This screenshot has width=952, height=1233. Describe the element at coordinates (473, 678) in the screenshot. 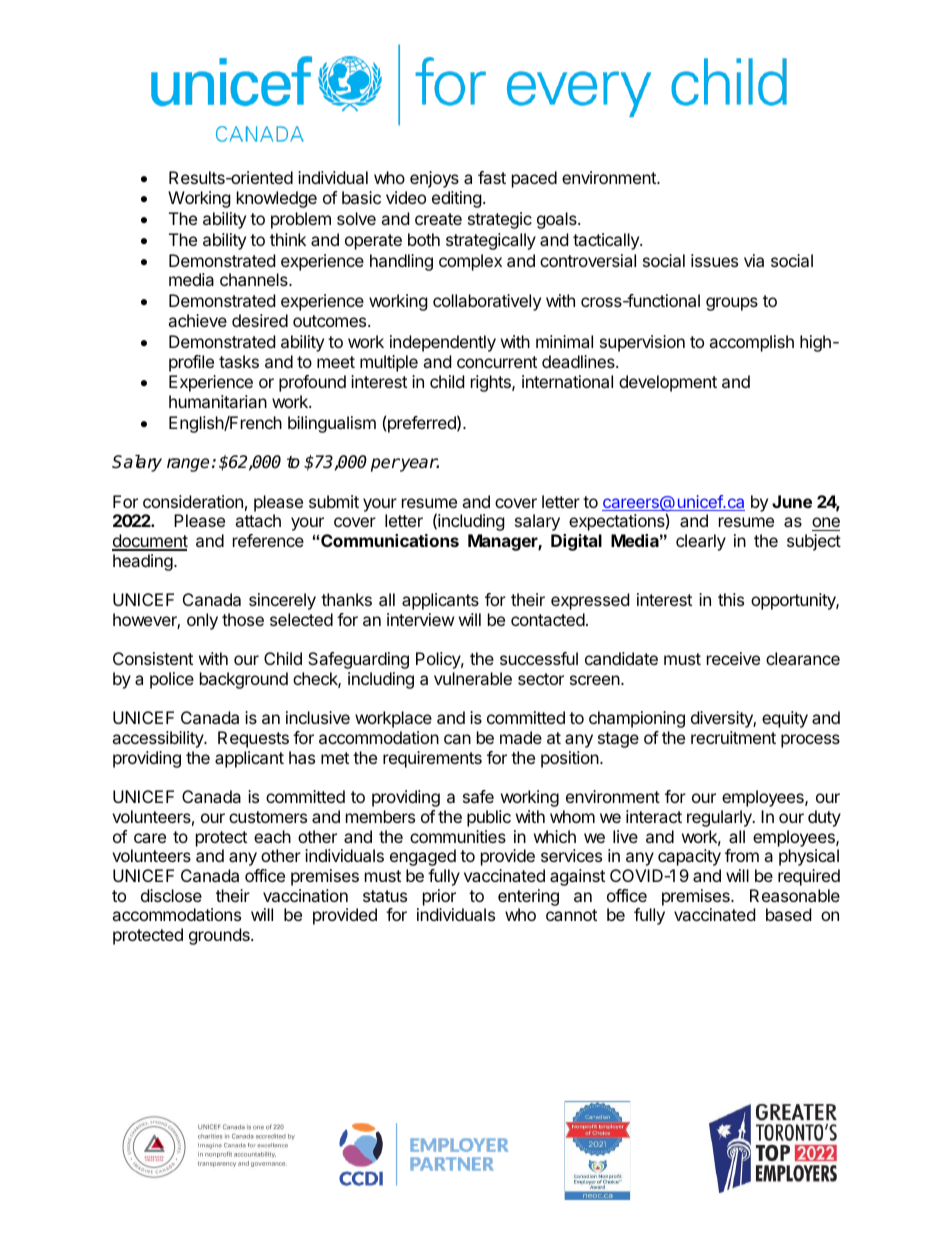

I see `vulnerable` at that location.
